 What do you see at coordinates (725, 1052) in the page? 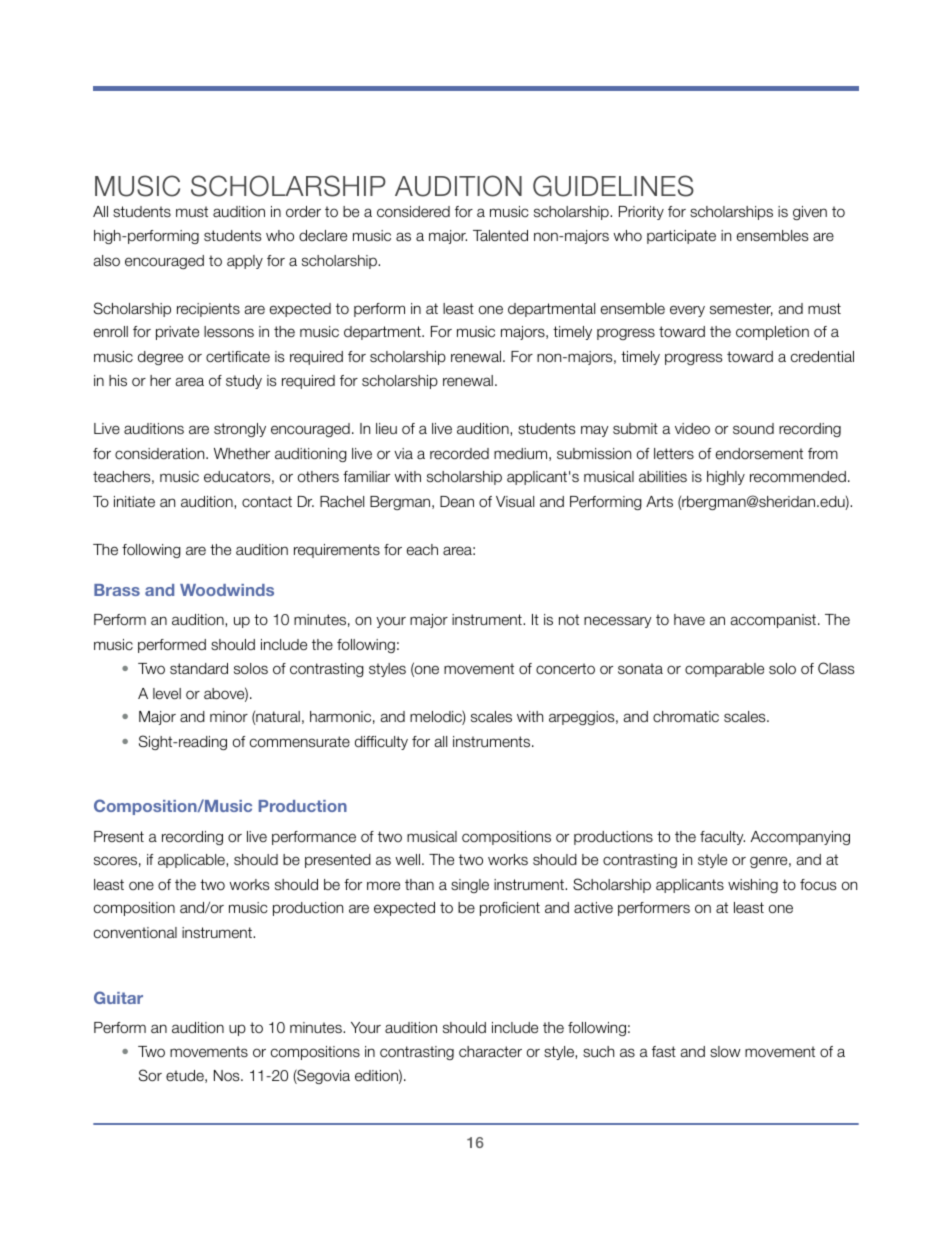
I see `slow` at bounding box center [725, 1052].
